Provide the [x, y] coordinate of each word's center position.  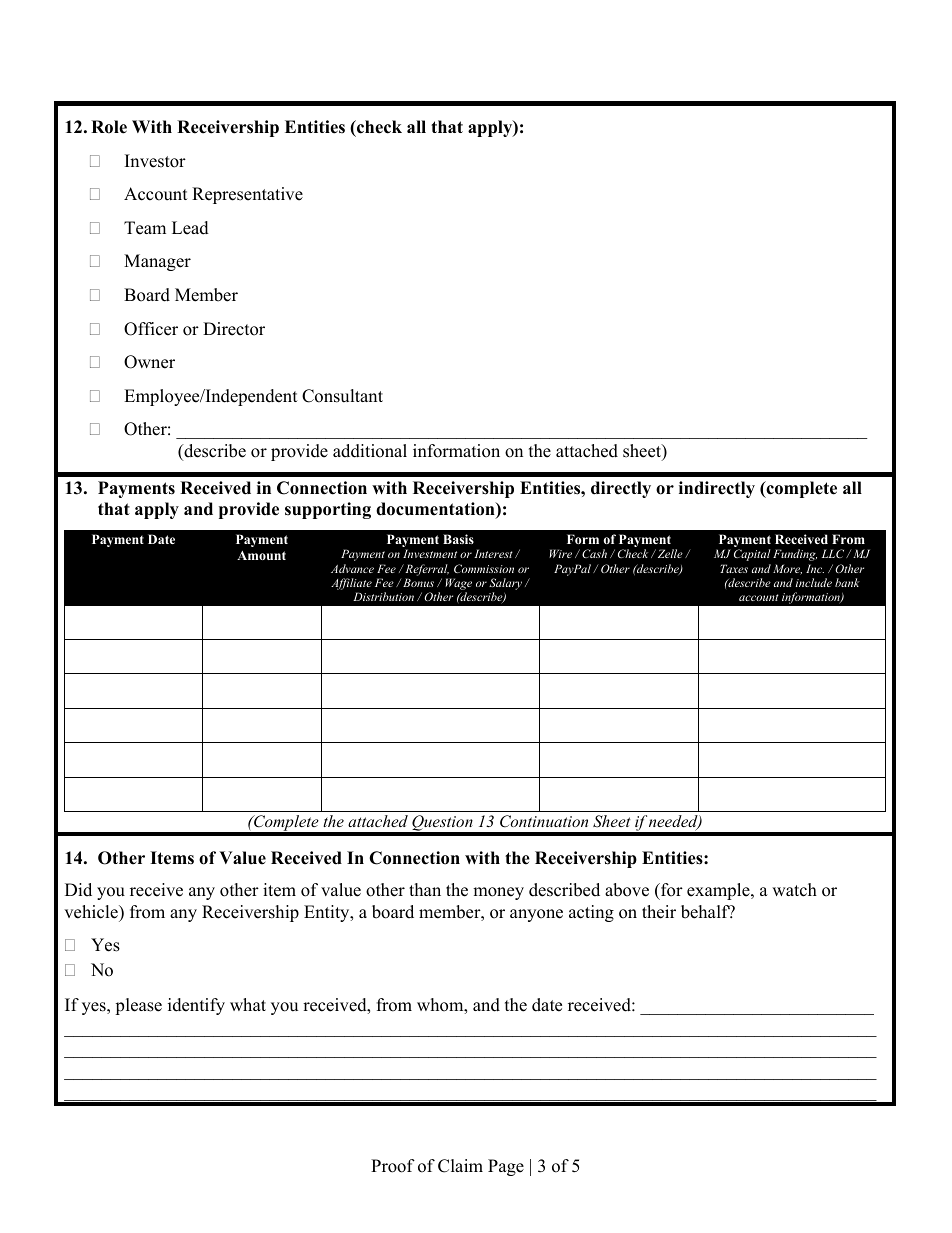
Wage [458, 585]
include [814, 582]
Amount [261, 555]
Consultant [342, 396]
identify [196, 1006]
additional [370, 451]
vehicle [92, 912]
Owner [149, 362]
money [498, 893]
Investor [155, 161]
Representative [247, 195]
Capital [752, 555]
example [719, 891]
